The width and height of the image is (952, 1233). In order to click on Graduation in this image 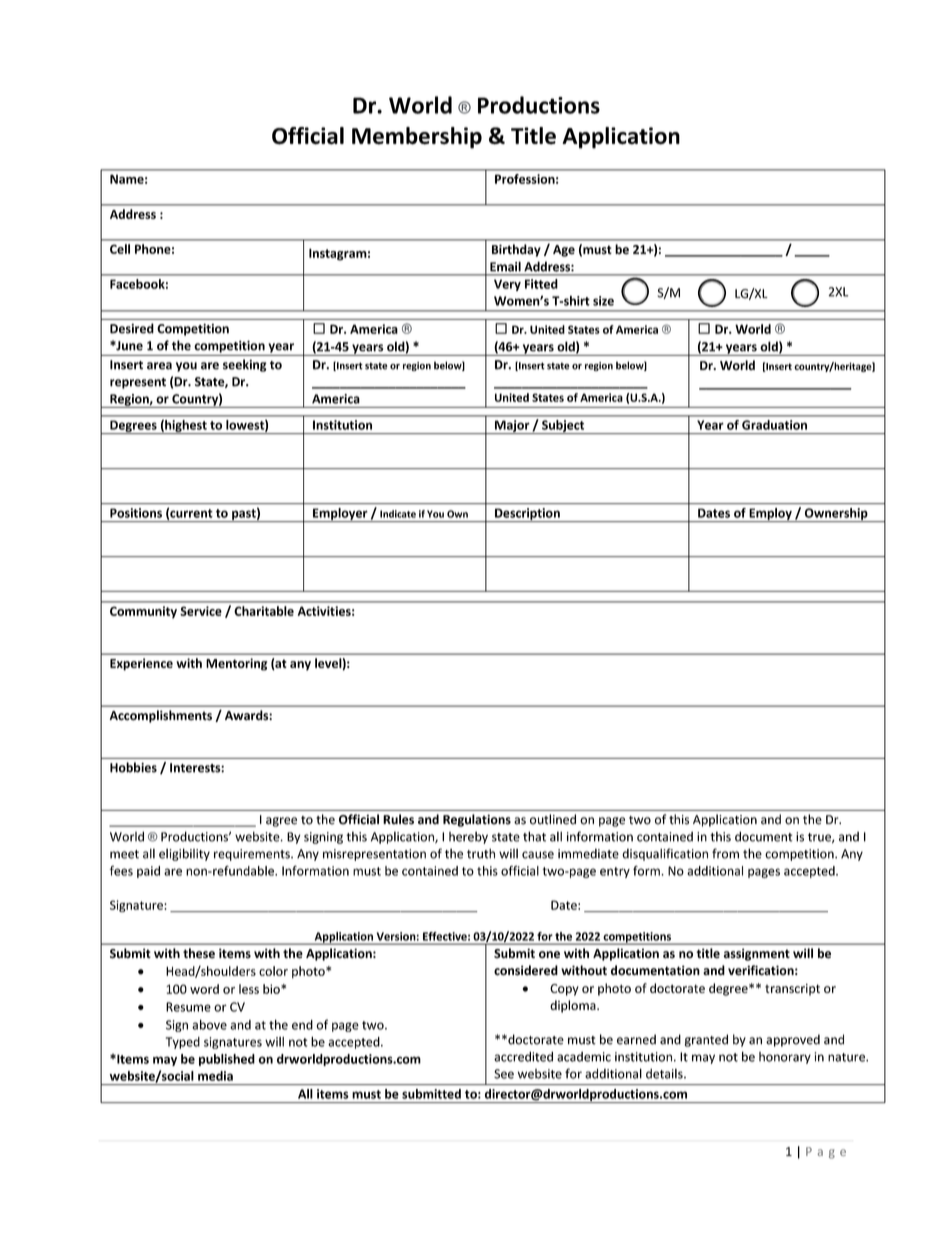, I will do `click(774, 425)`.
